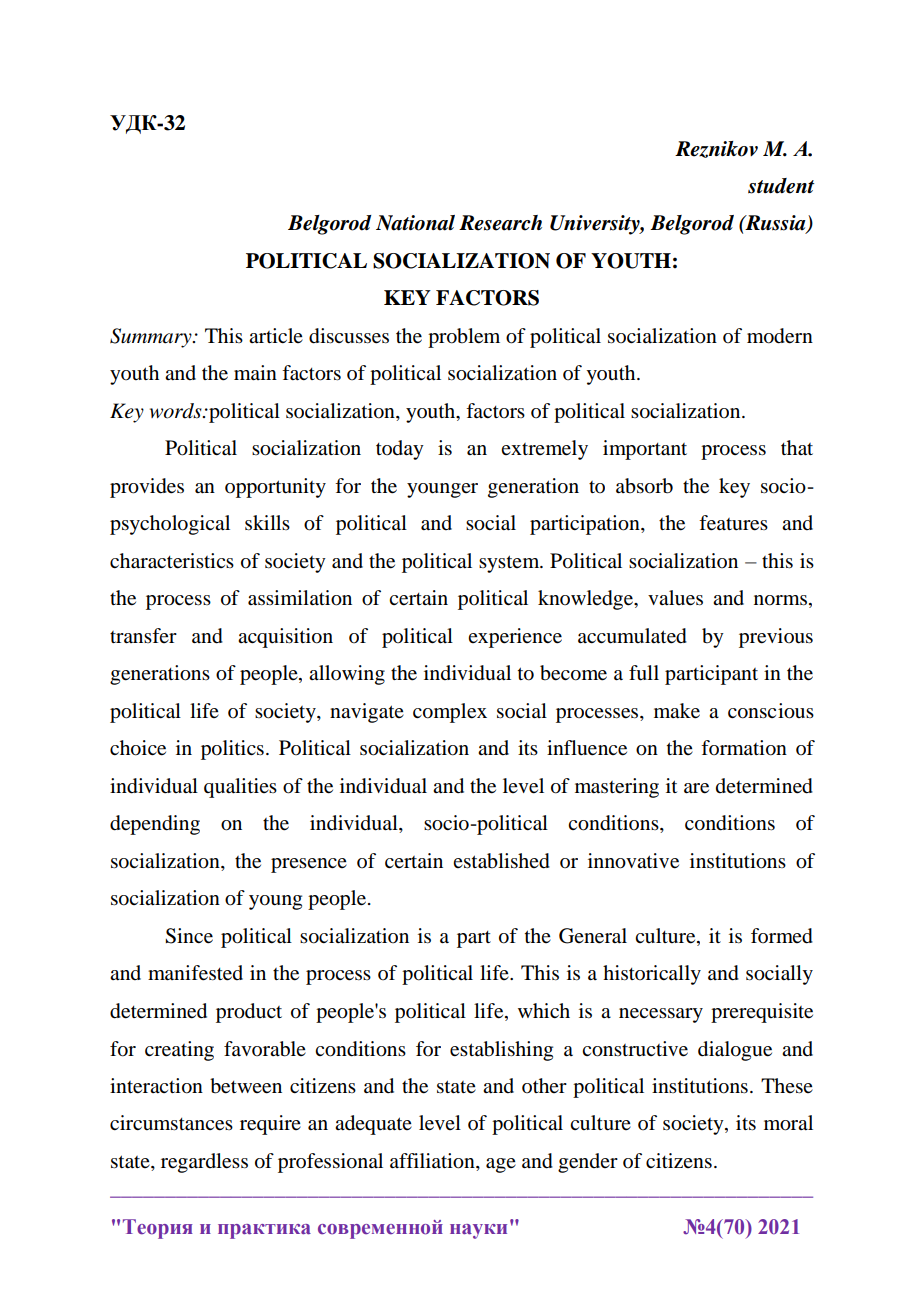 The height and width of the document is (1308, 924). Describe the element at coordinates (500, 223) in the document. I see `Research` at that location.
